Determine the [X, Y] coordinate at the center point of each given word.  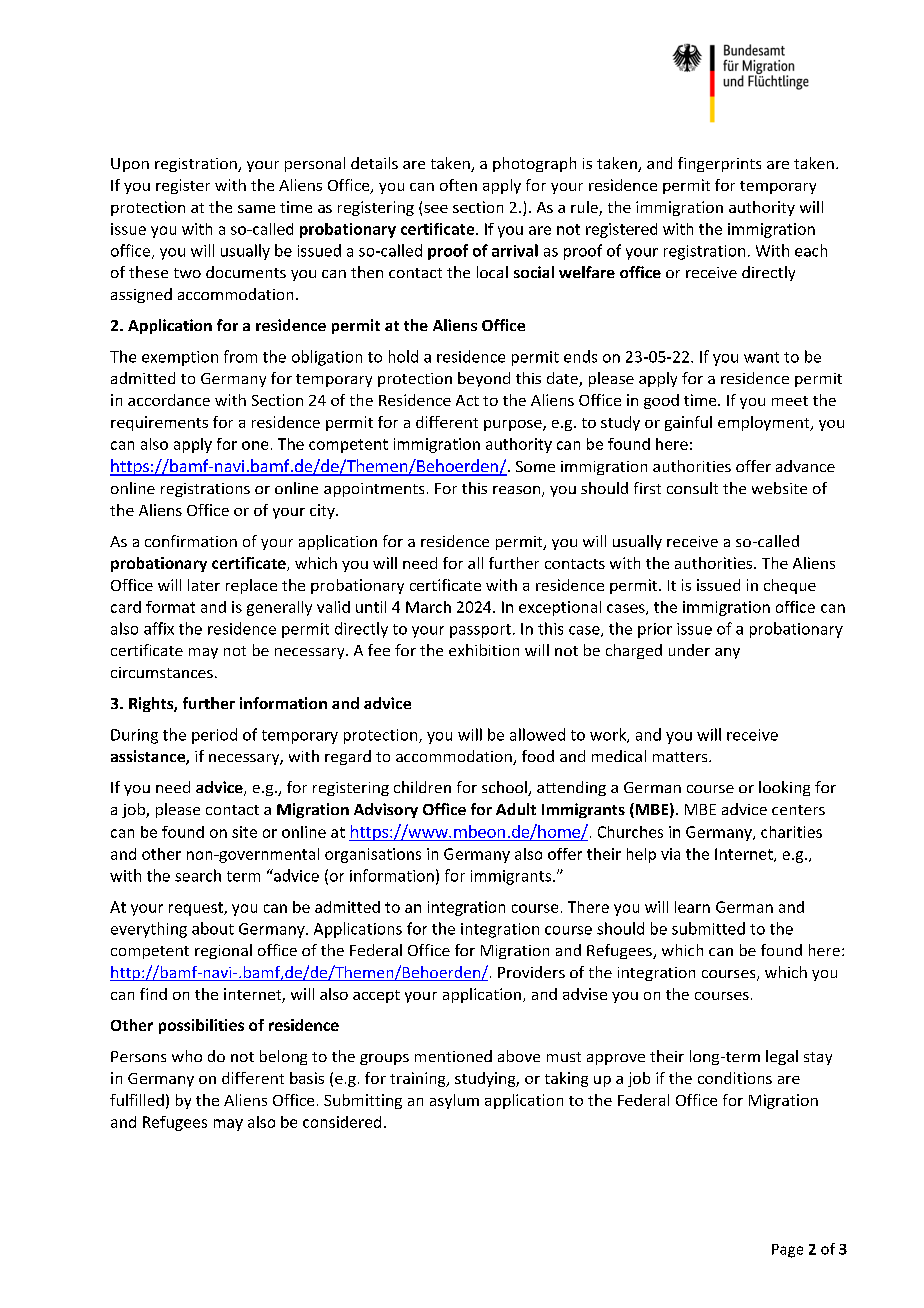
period [214, 736]
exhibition [484, 650]
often [458, 185]
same [256, 209]
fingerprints [719, 164]
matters [681, 757]
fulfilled [137, 1100]
